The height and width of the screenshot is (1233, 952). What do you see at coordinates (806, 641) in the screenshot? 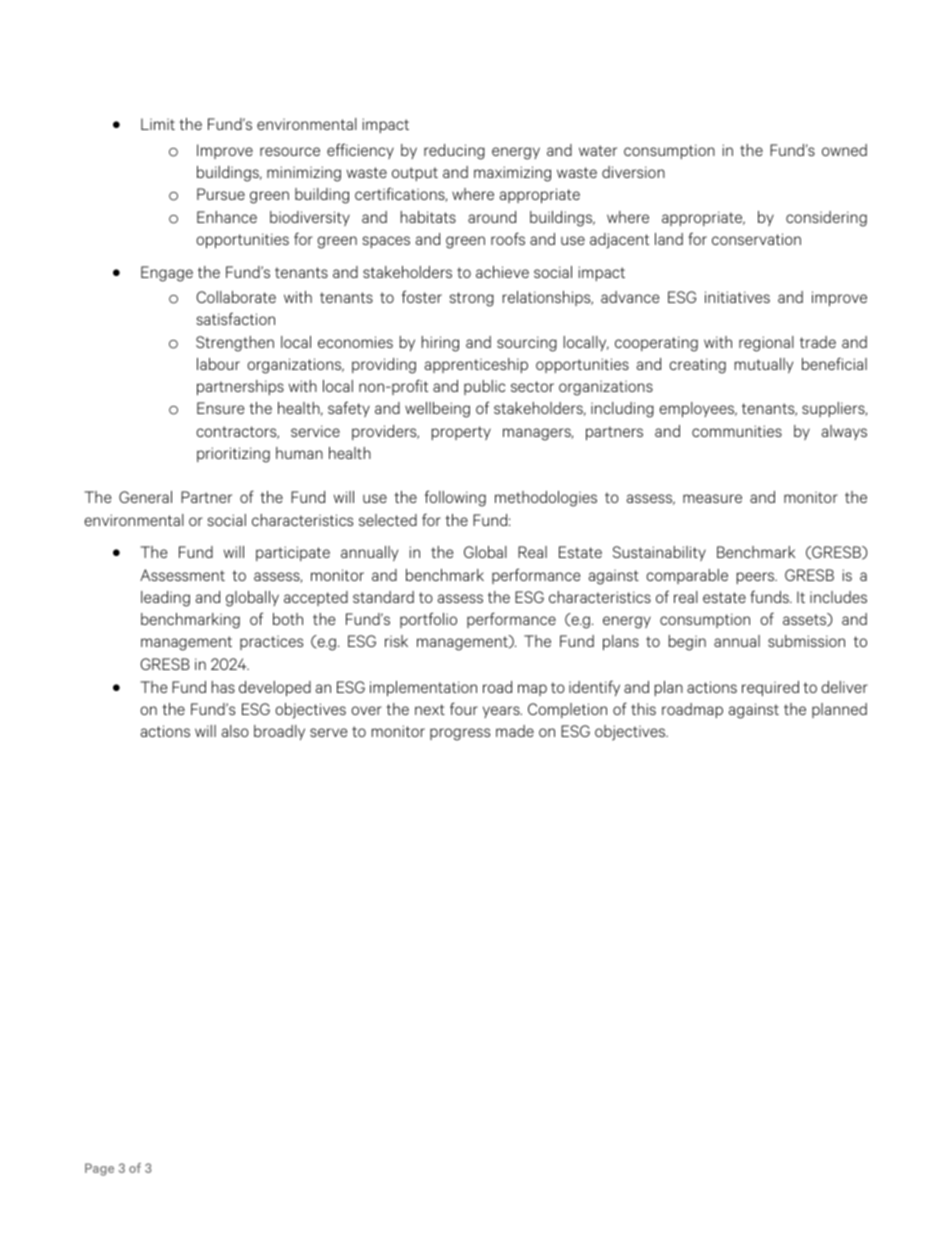
I see `submission` at bounding box center [806, 641].
